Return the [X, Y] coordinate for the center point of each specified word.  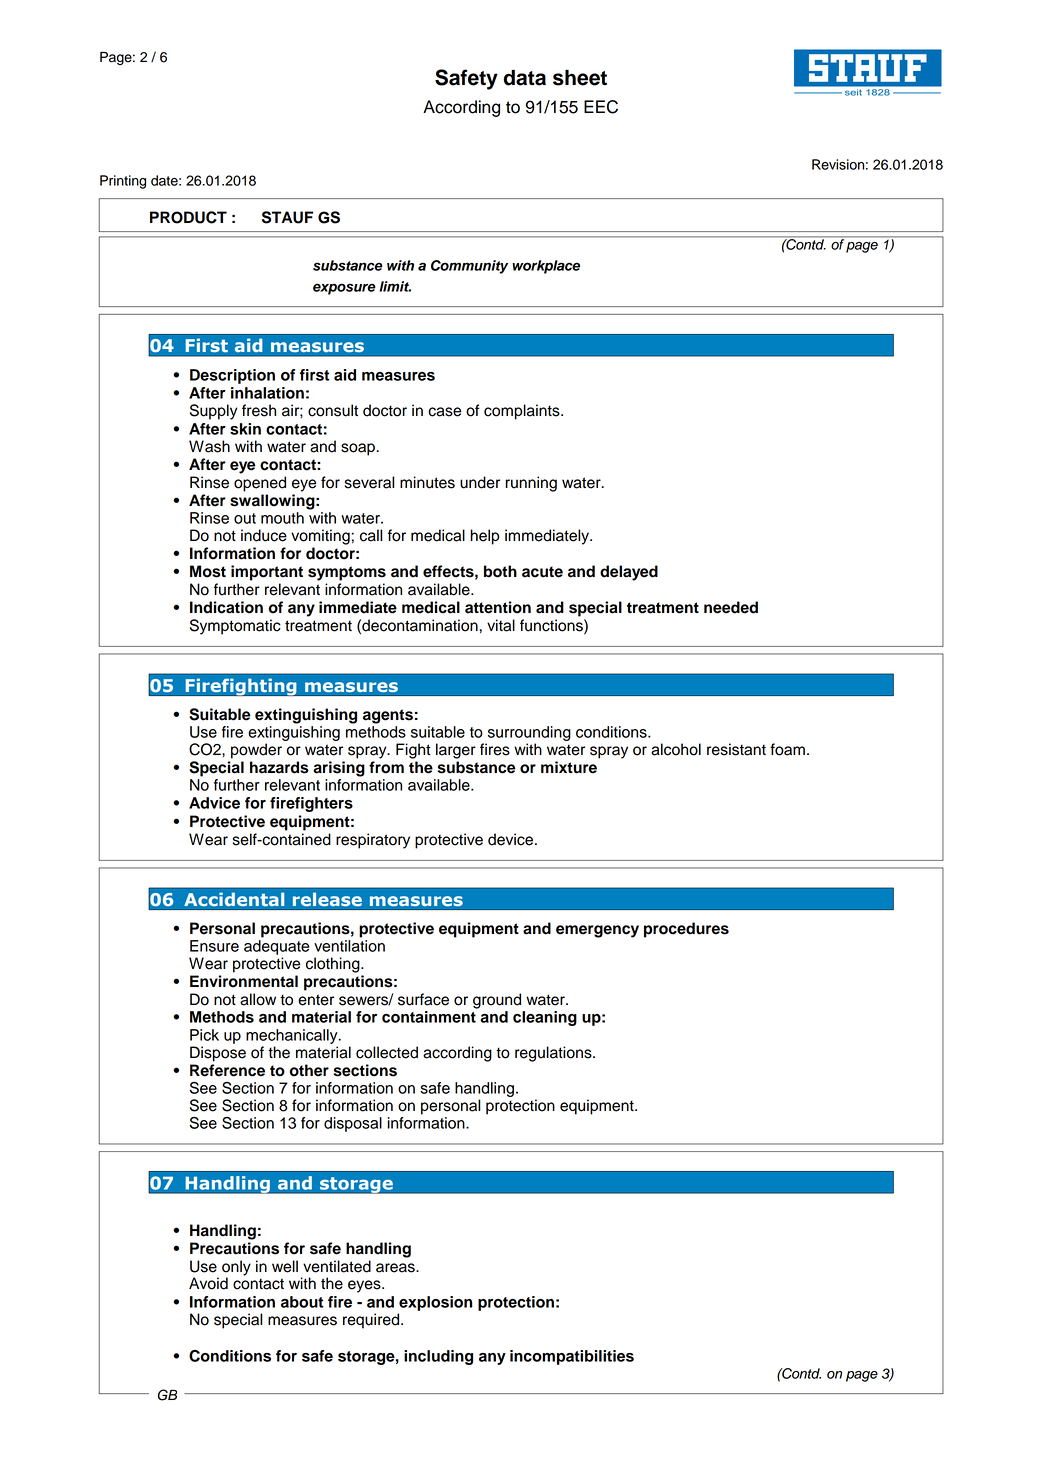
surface [423, 999]
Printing [123, 182]
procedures [686, 930]
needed [731, 607]
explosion [435, 1303]
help [485, 537]
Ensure [214, 946]
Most [208, 571]
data [525, 78]
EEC [601, 107]
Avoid [208, 1283]
